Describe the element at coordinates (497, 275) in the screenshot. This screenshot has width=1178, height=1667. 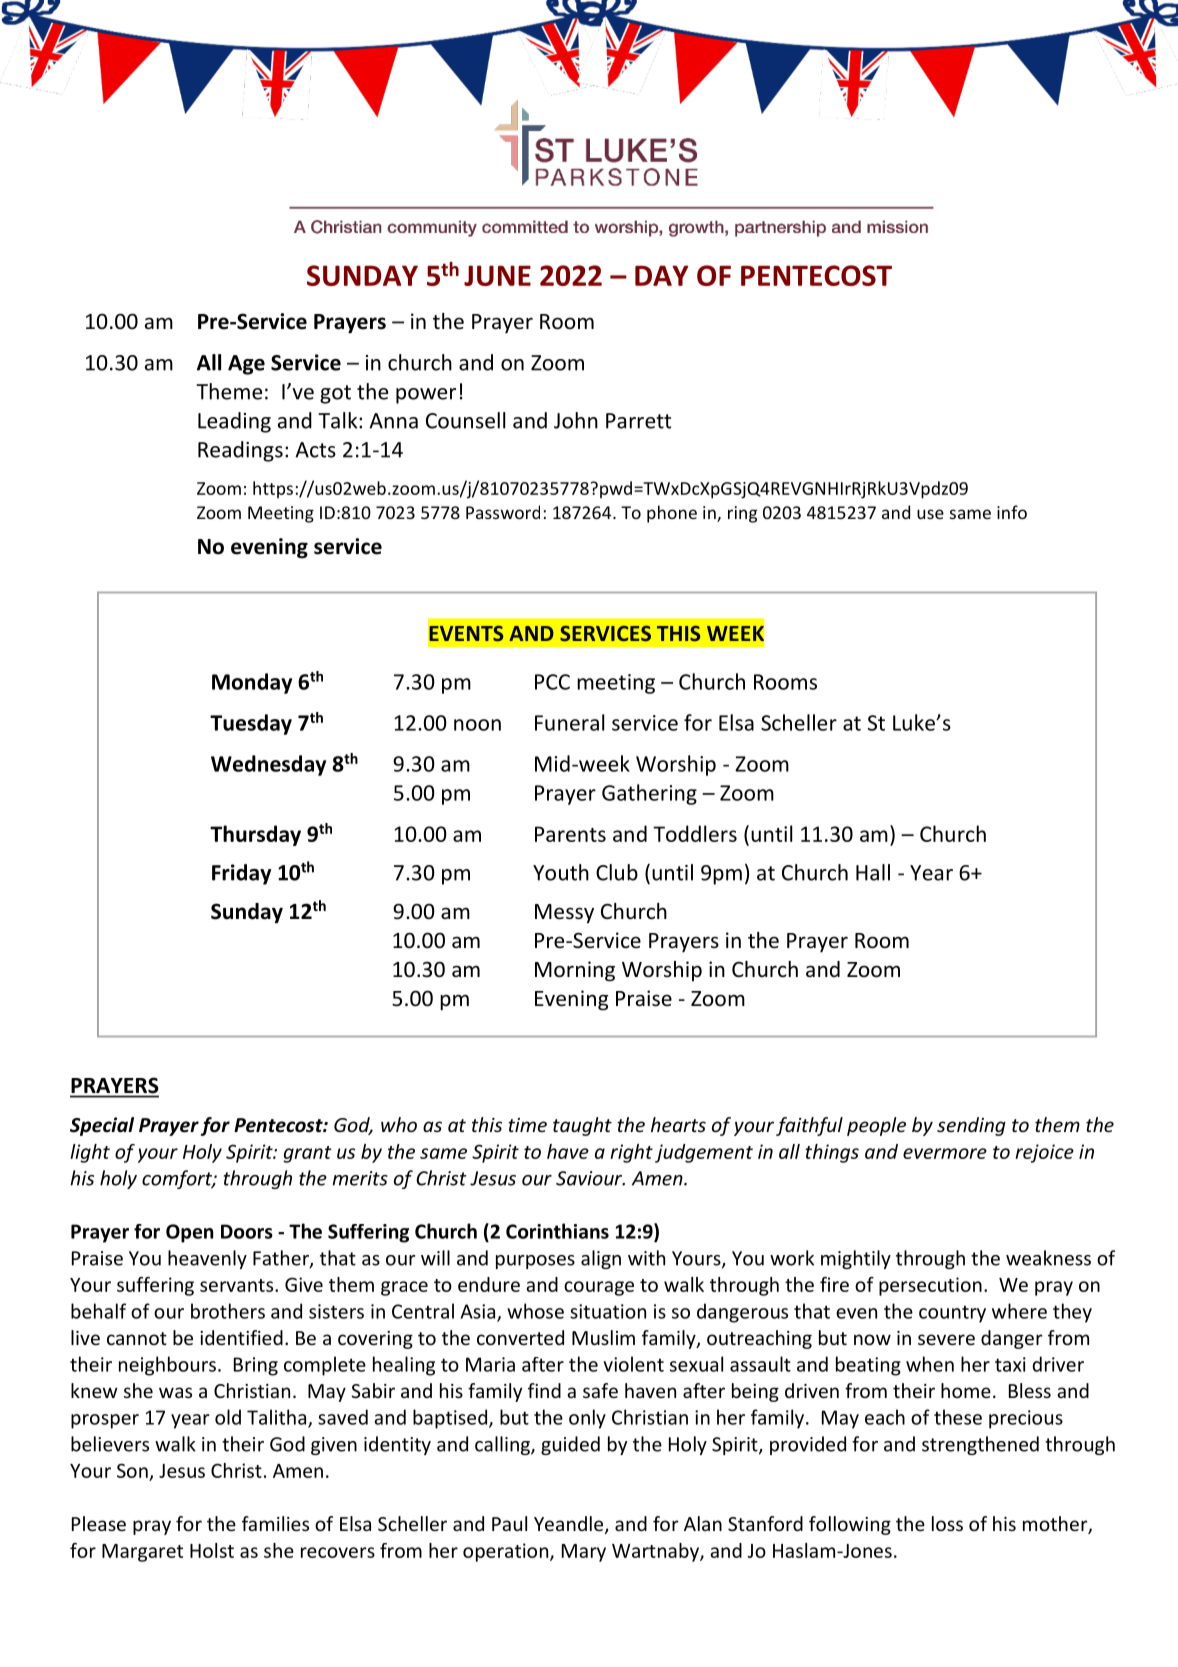
I see `JUNE` at that location.
